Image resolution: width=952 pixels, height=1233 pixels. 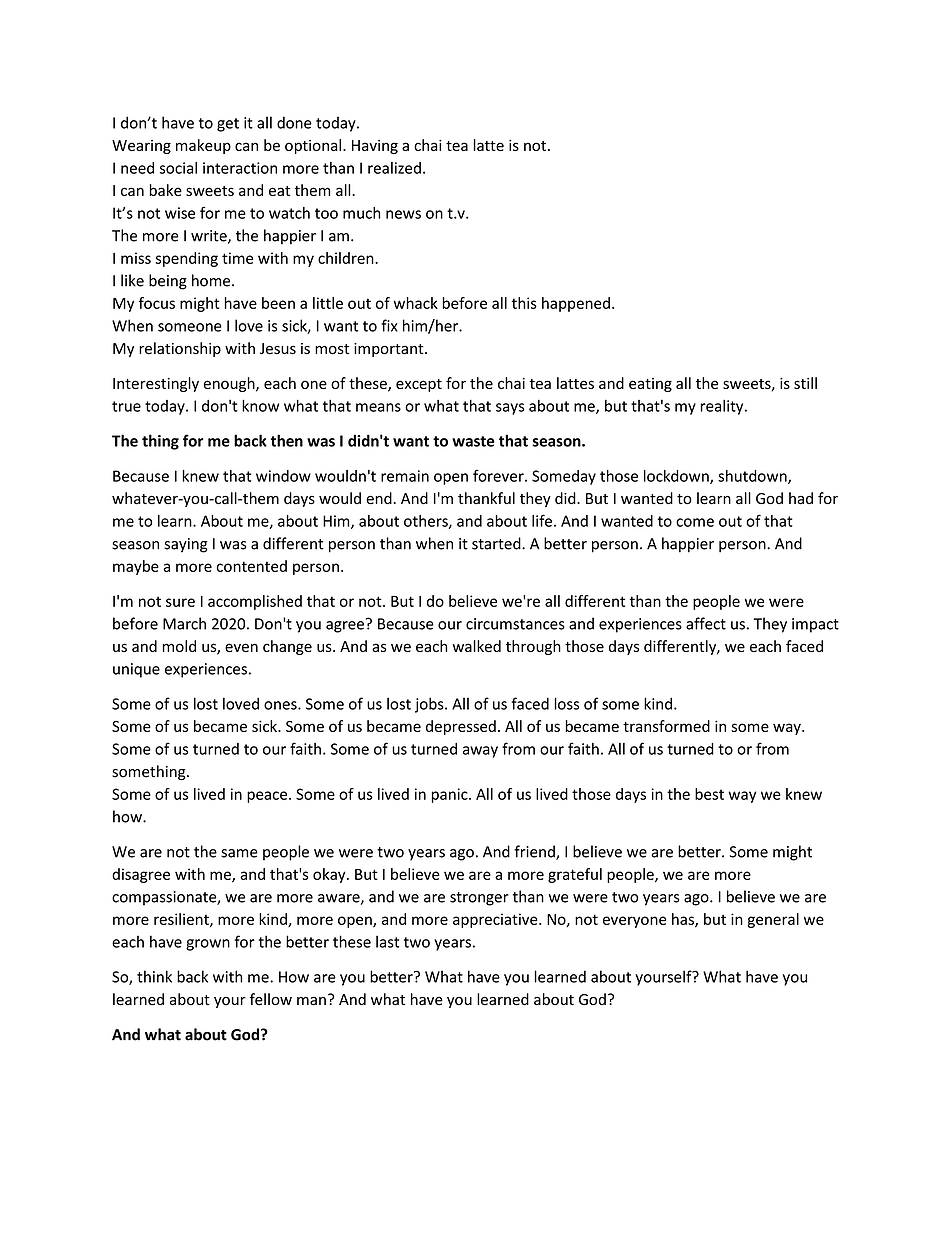 I want to click on general, so click(x=773, y=920).
